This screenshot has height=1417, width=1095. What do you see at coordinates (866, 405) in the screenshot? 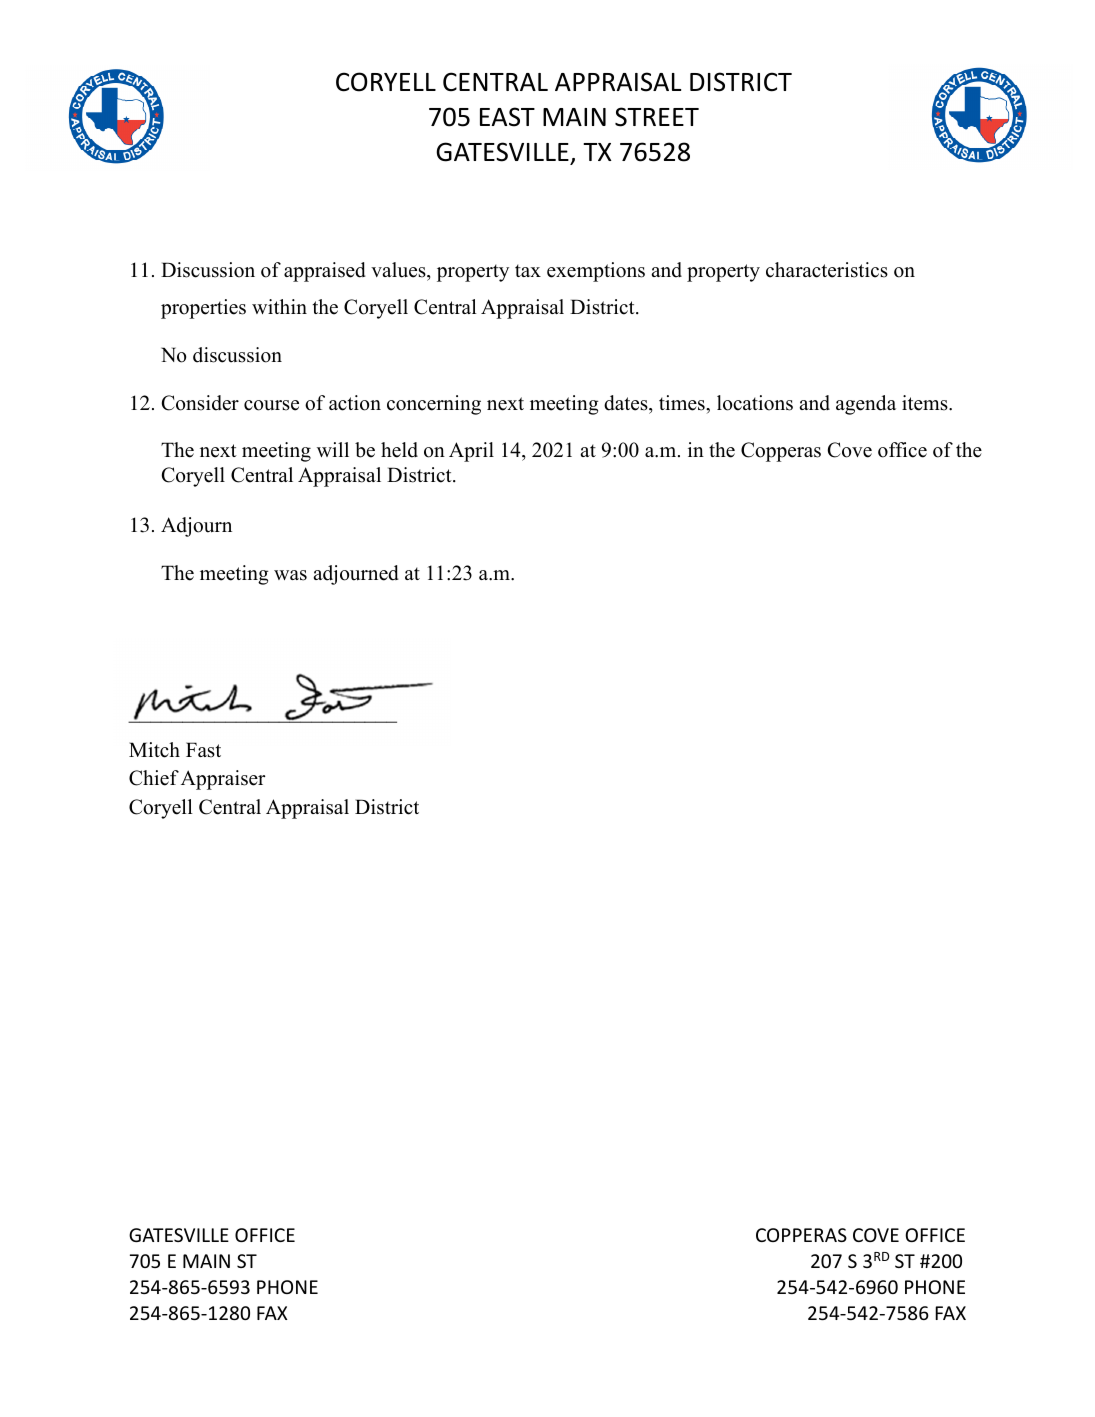
I see `agenda` at bounding box center [866, 405].
